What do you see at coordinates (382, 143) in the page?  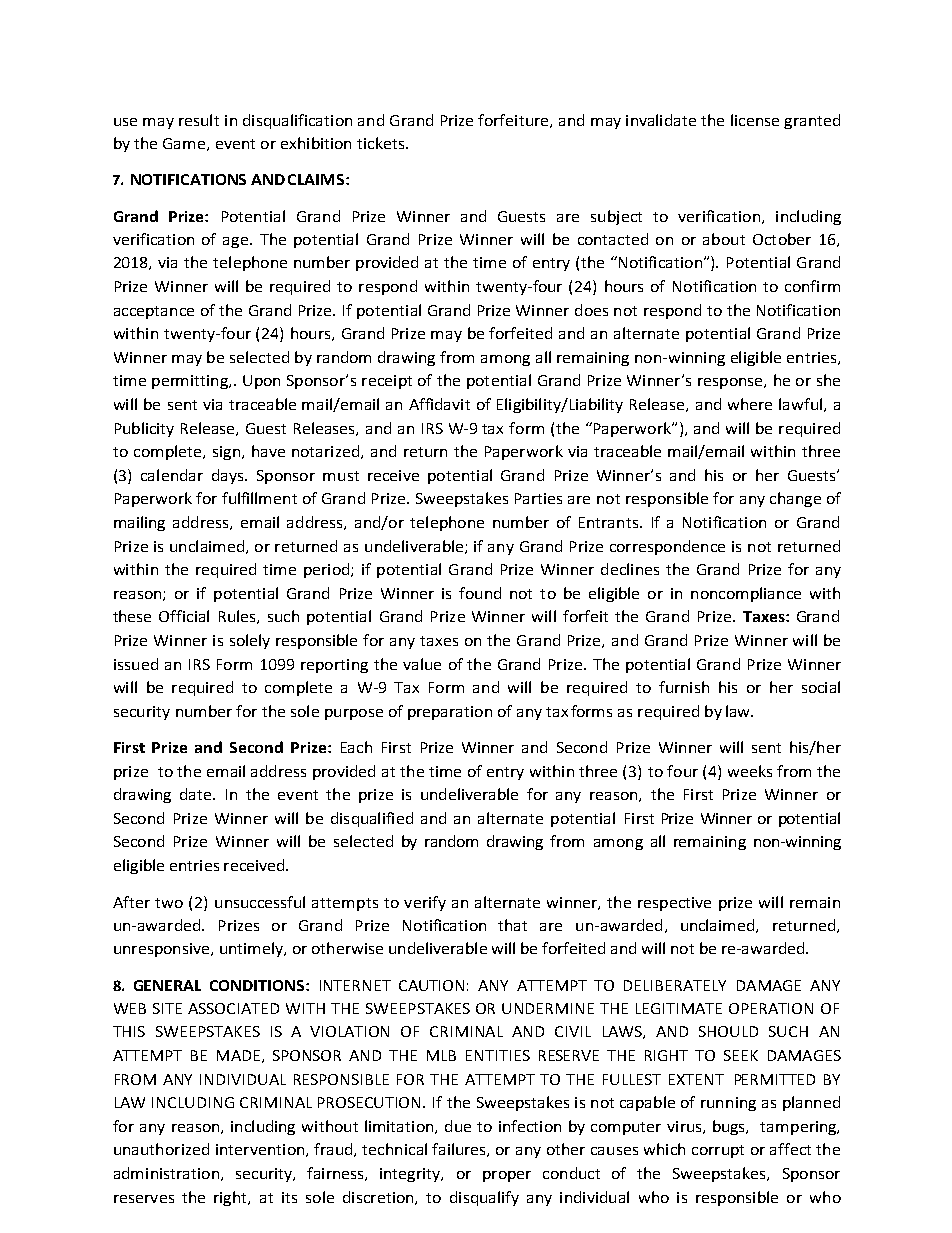 I see `tickets` at bounding box center [382, 143].
